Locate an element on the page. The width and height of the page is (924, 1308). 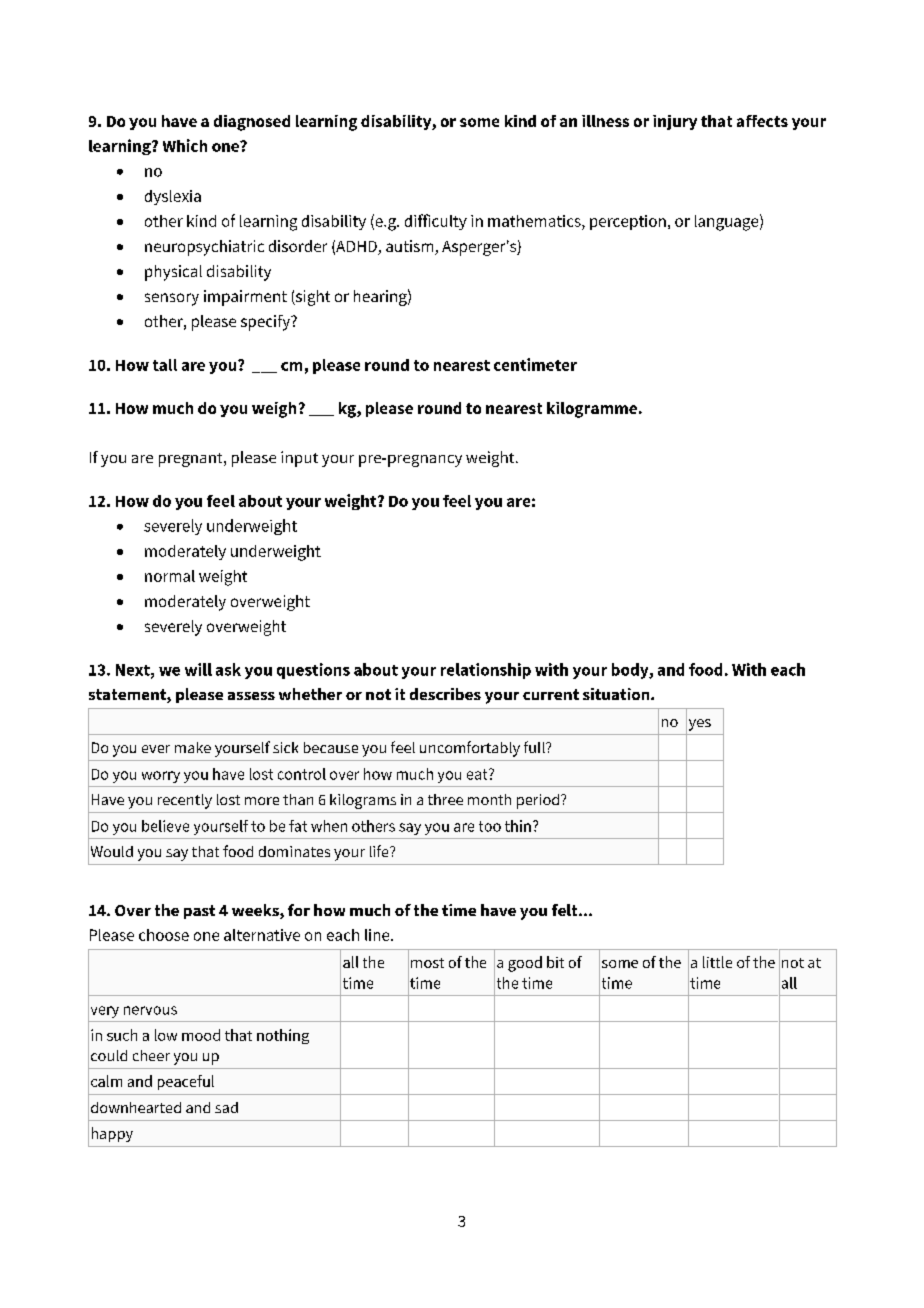
relationship is located at coordinates (486, 671).
